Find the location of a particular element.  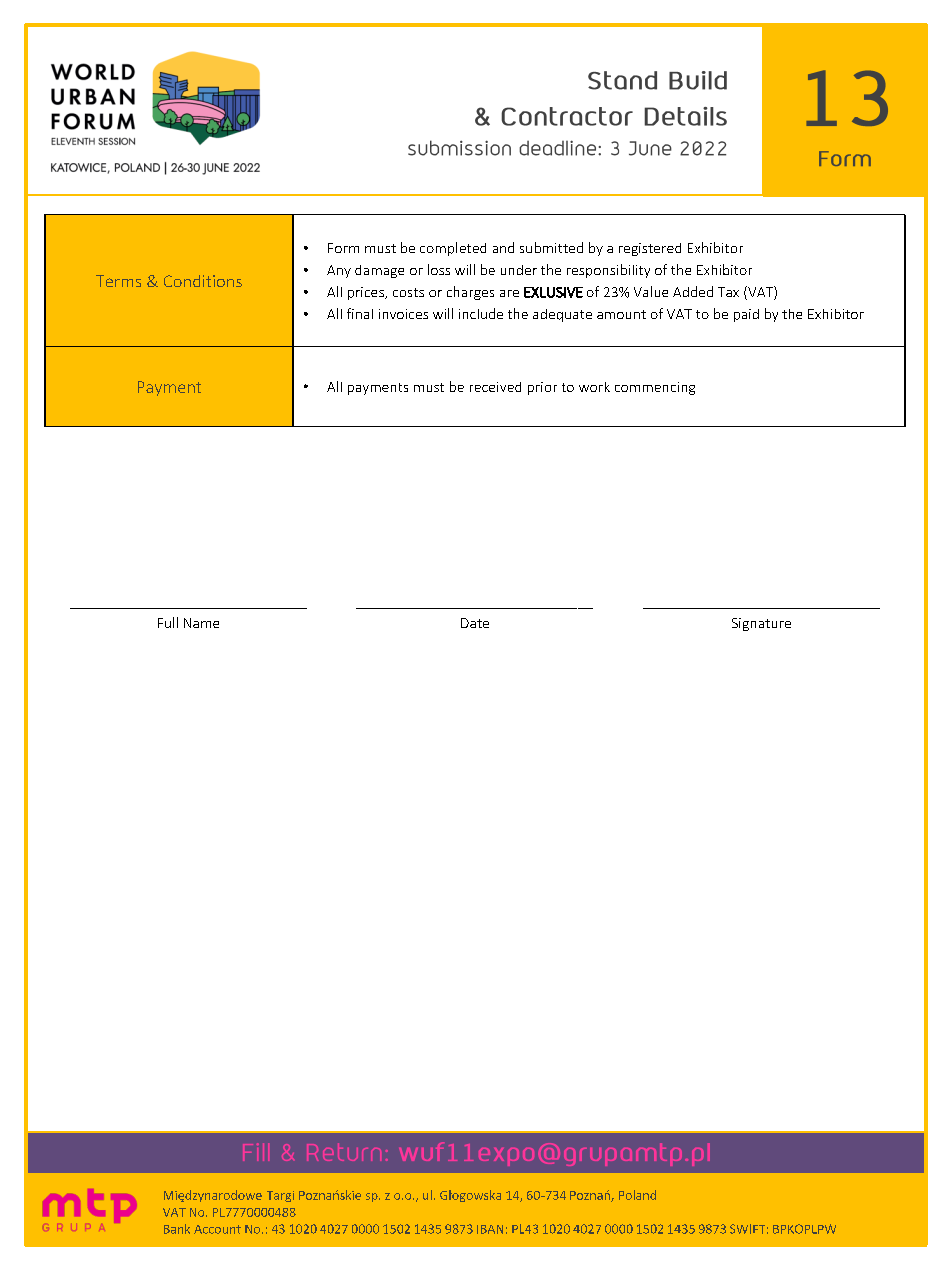

Name is located at coordinates (201, 623).
